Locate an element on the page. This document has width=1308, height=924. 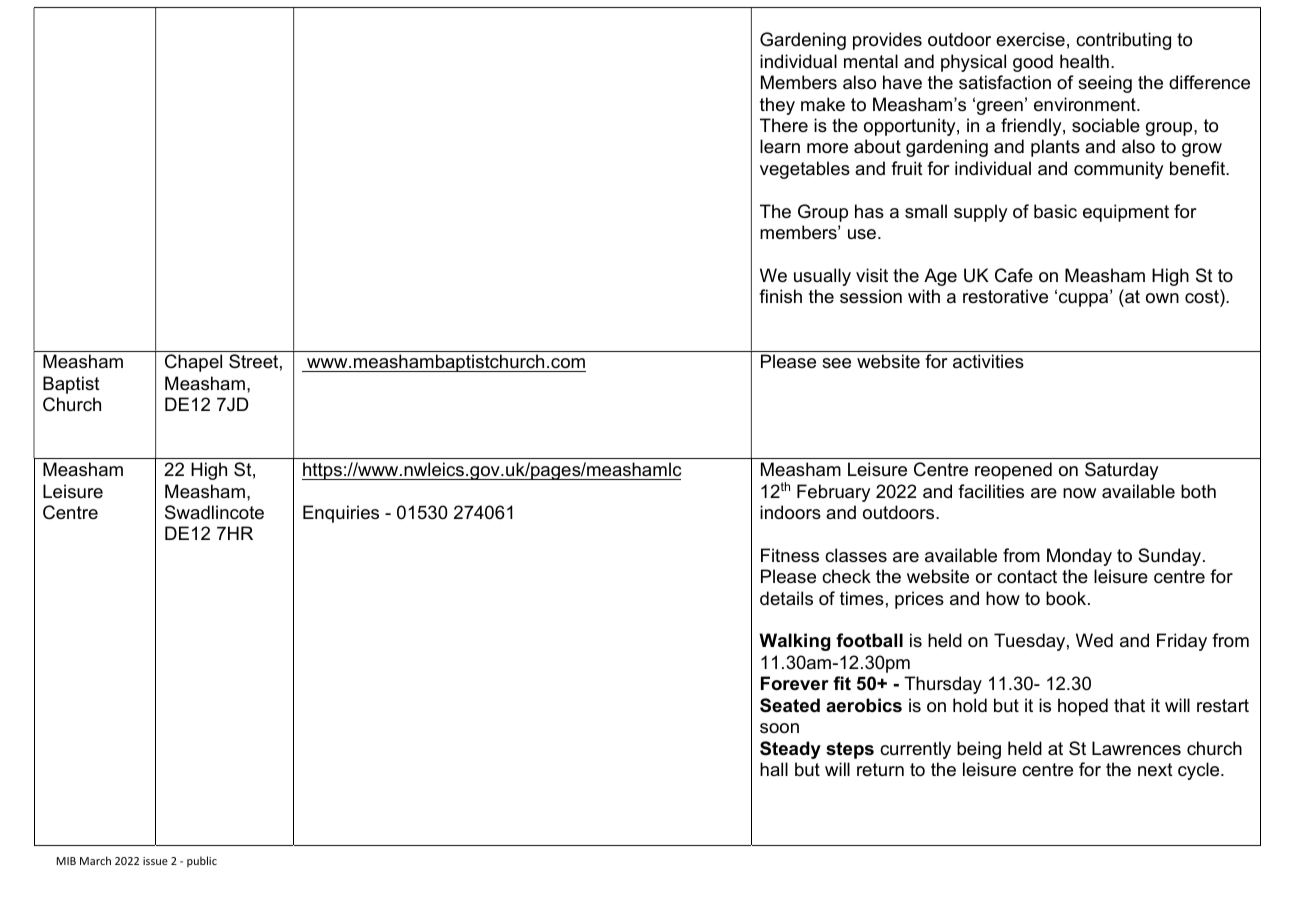
Enquiries is located at coordinates (341, 514).
